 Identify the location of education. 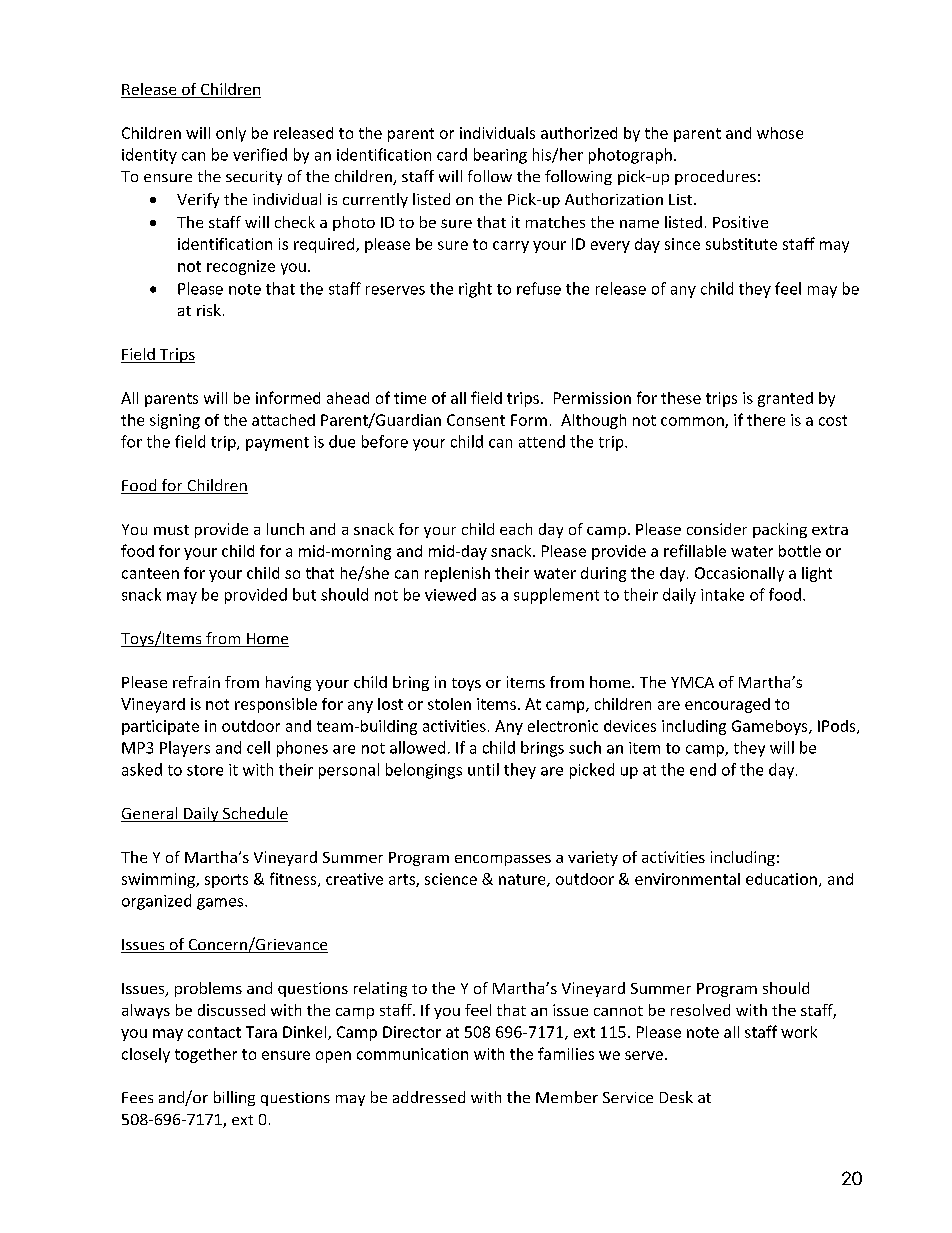
(781, 879).
